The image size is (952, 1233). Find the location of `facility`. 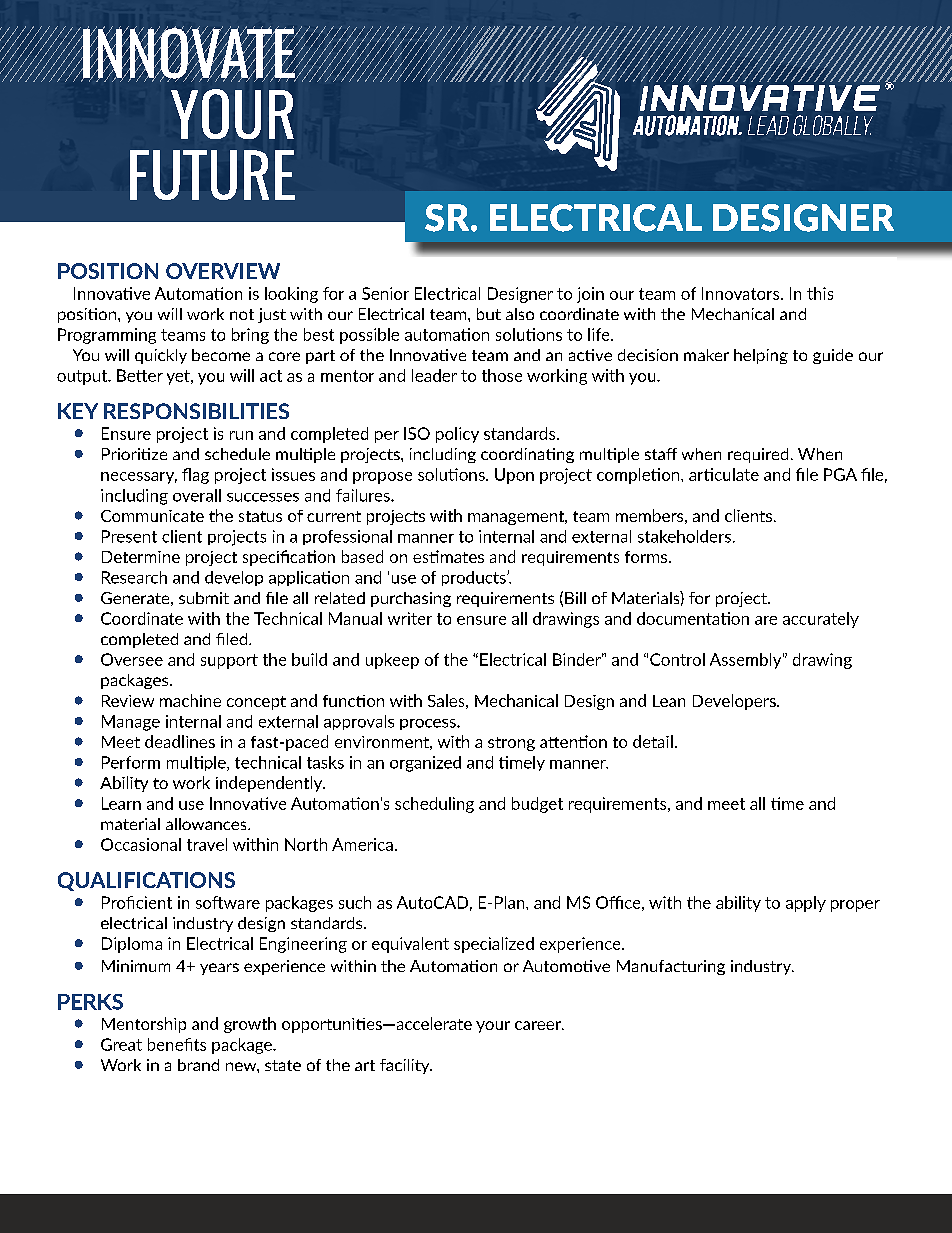

facility is located at coordinates (406, 1066).
